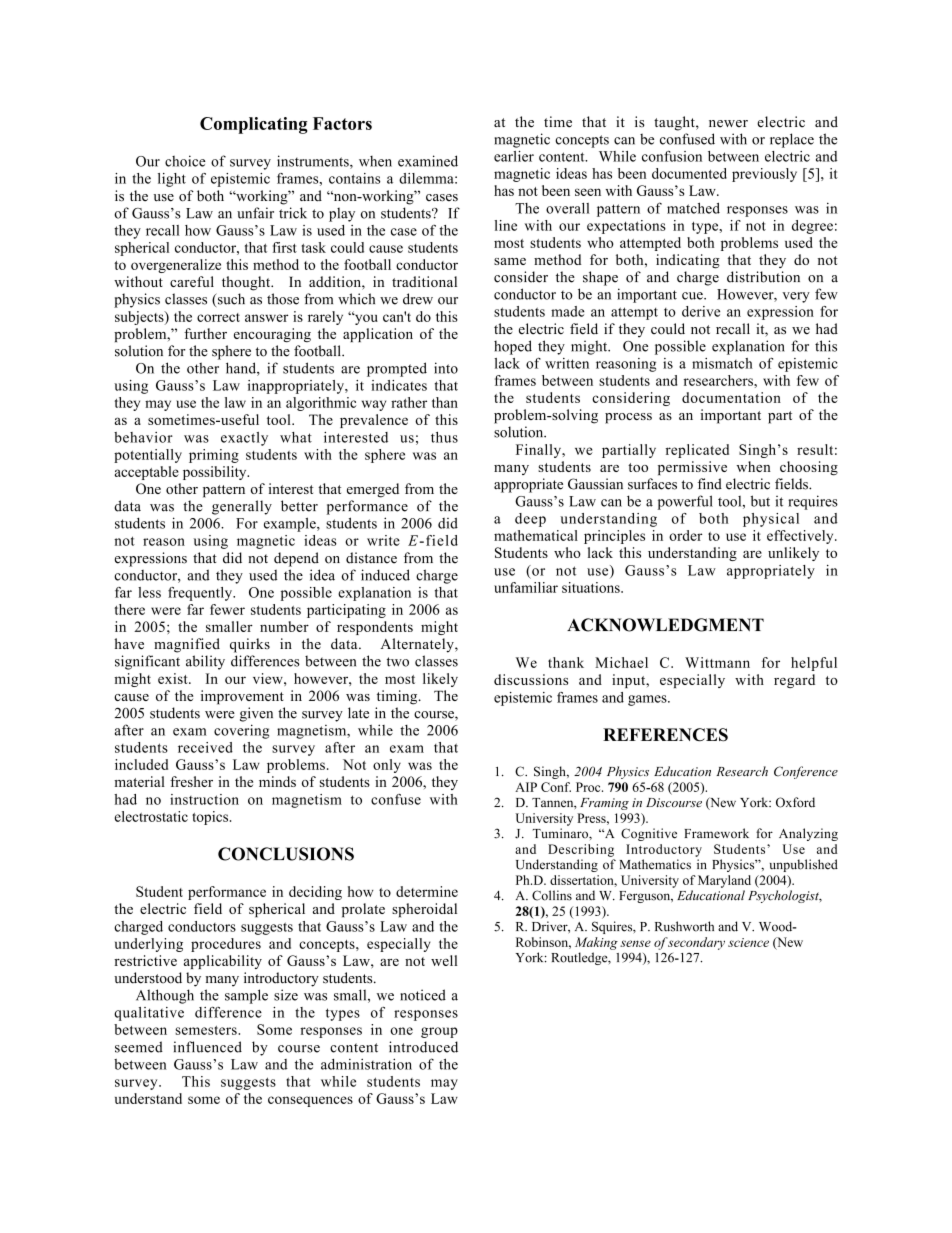  Describe the element at coordinates (526, 587) in the document. I see `unfamiliar` at that location.
